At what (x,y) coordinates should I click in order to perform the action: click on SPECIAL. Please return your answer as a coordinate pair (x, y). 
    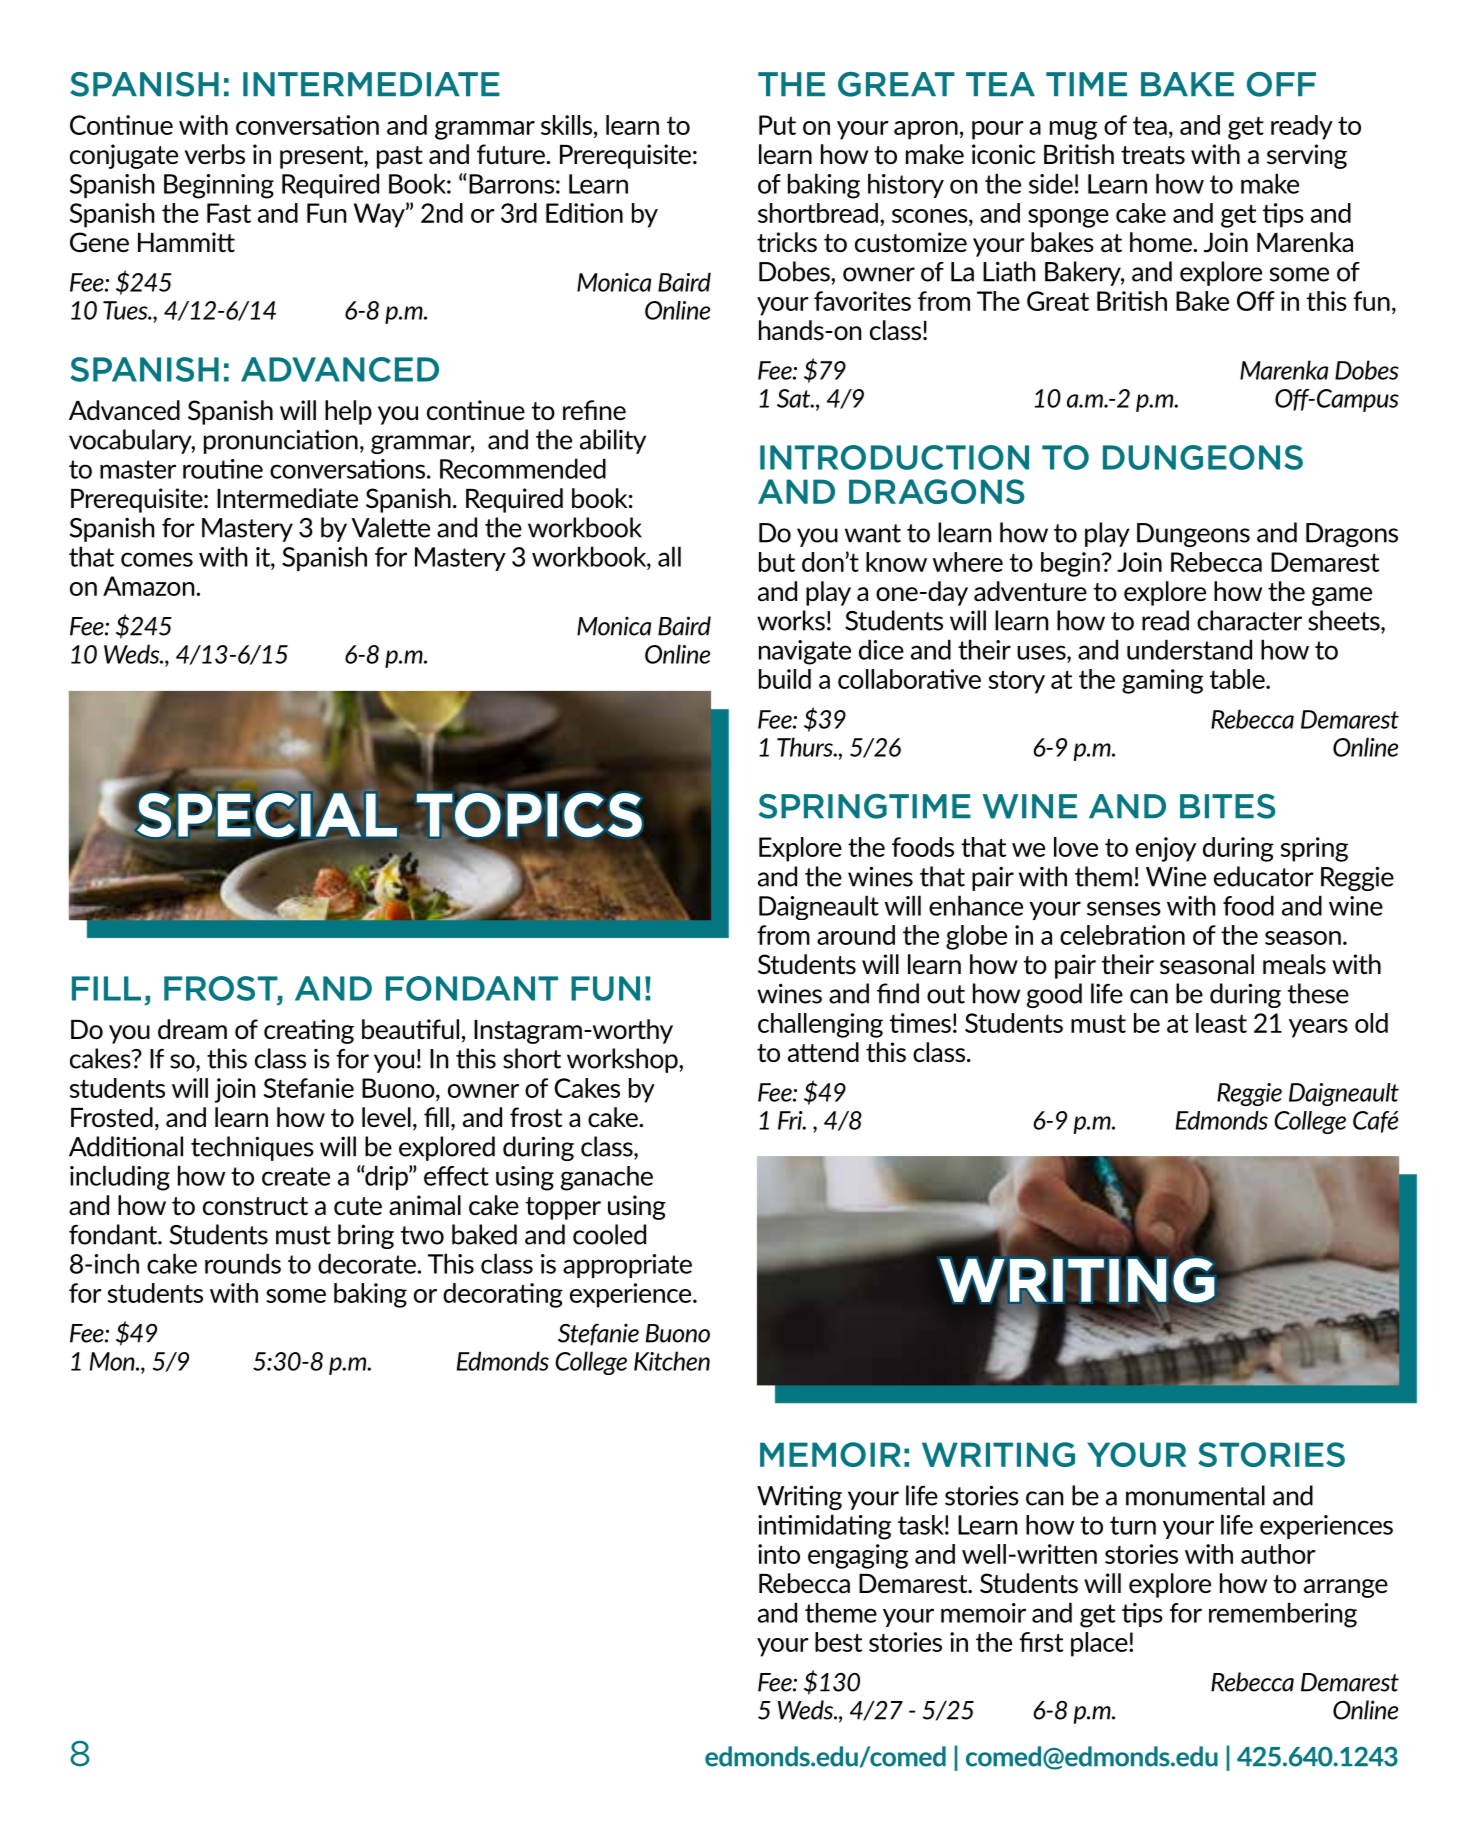
    Looking at the image, I should click on (266, 815).
